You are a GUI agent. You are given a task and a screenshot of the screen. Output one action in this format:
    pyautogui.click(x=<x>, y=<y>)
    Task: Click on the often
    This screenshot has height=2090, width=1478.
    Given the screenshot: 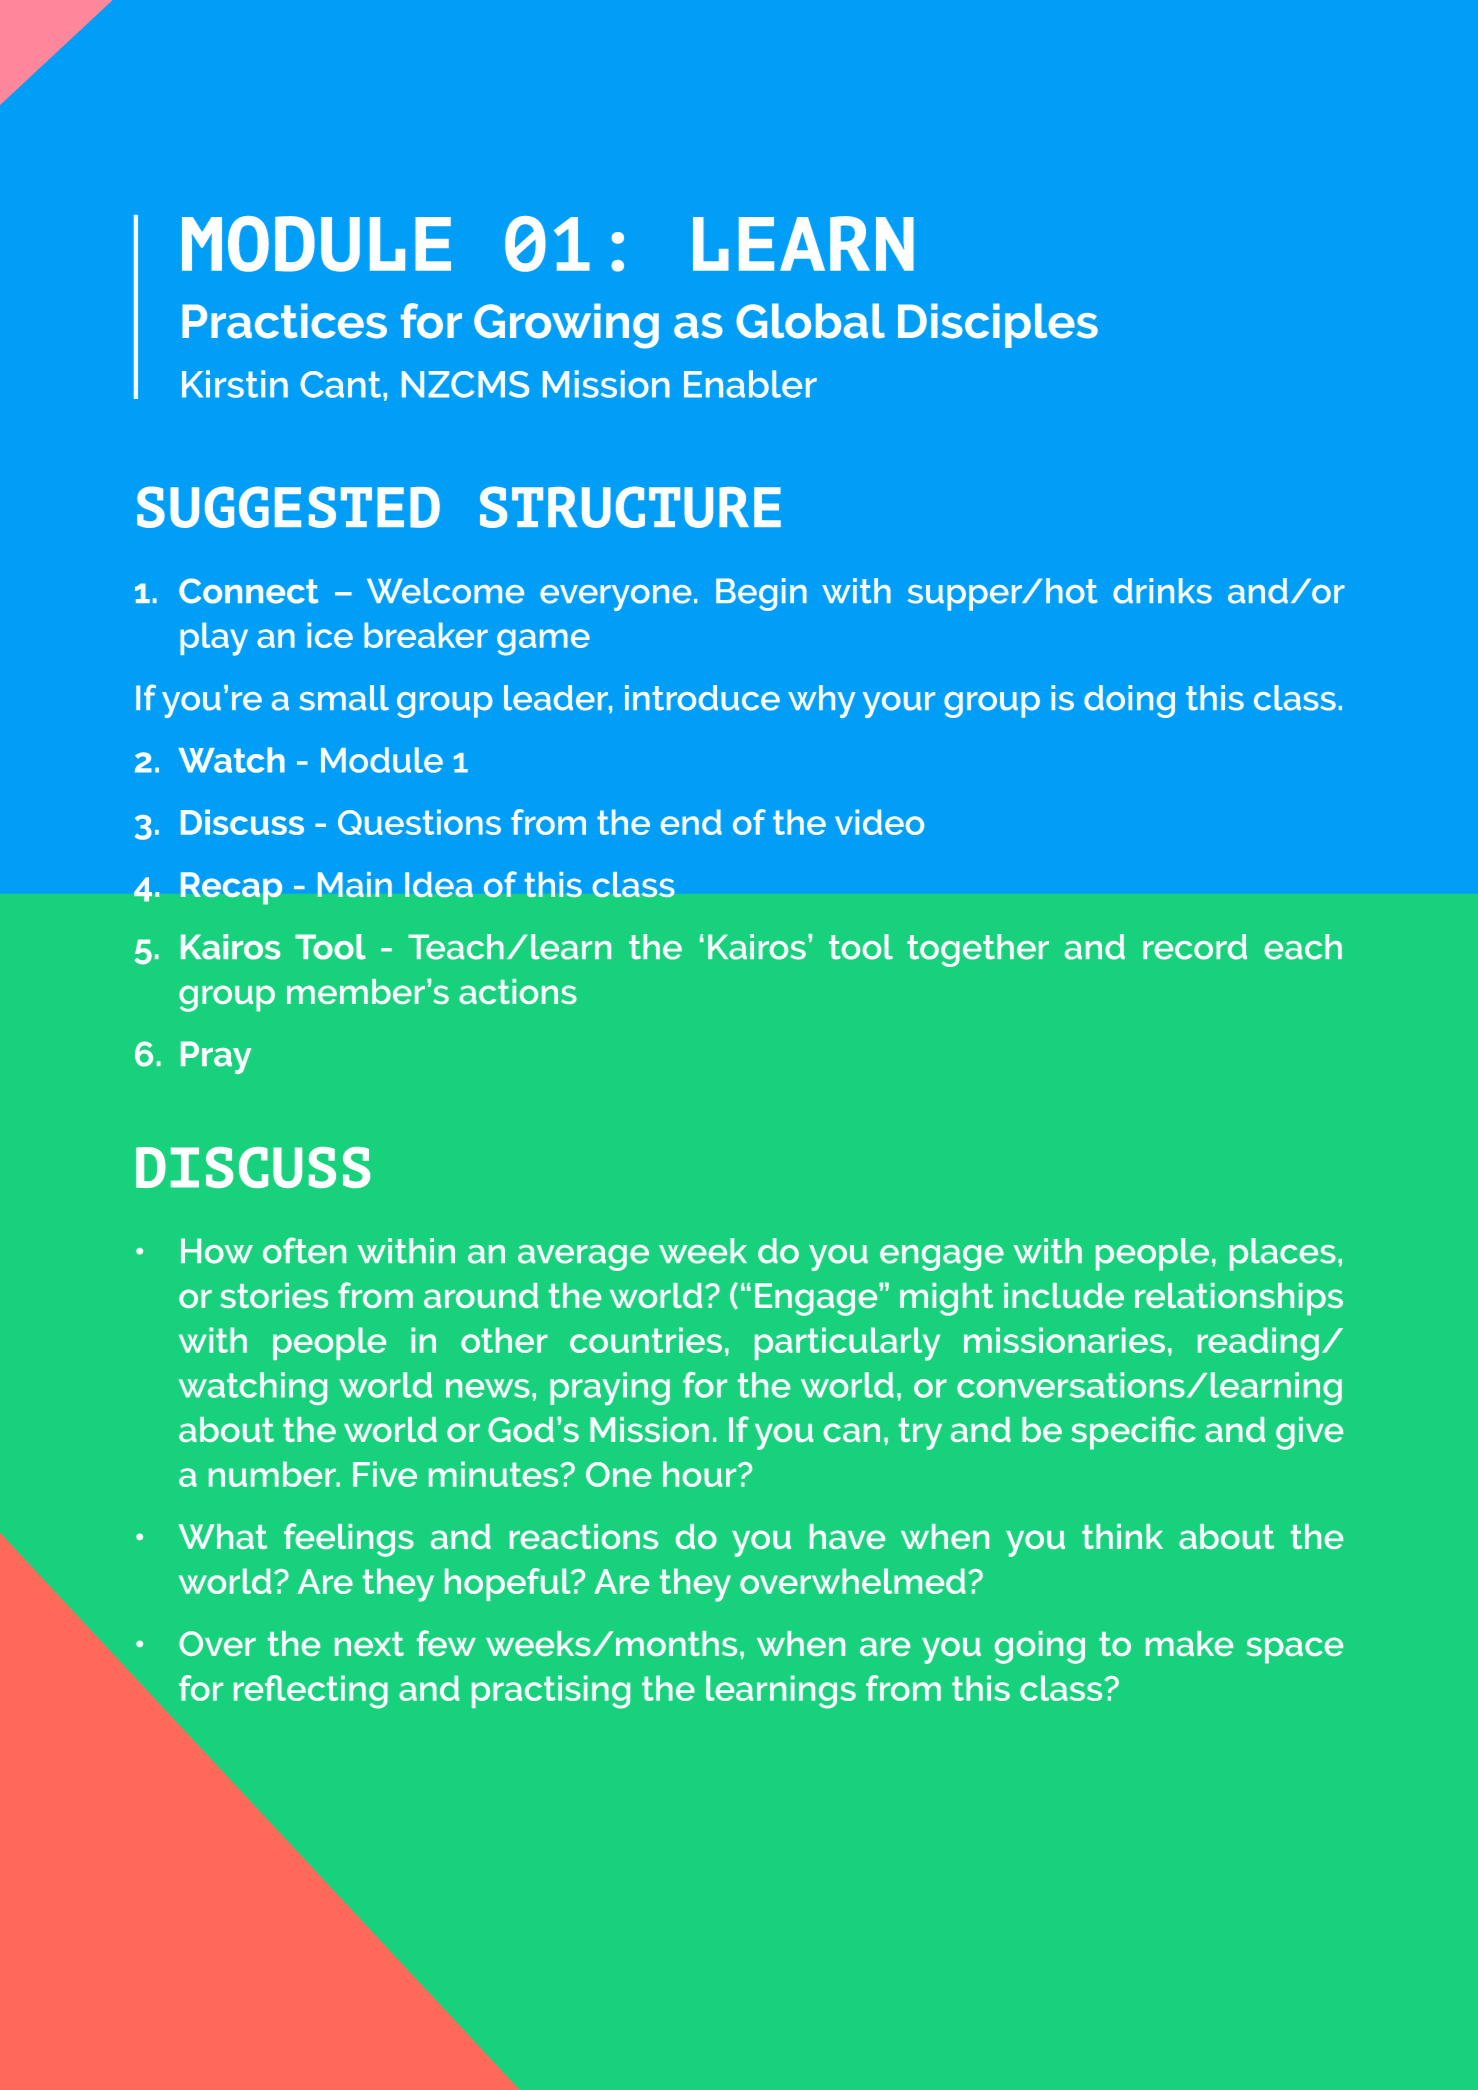 What is the action you would take?
    pyautogui.click(x=304, y=1250)
